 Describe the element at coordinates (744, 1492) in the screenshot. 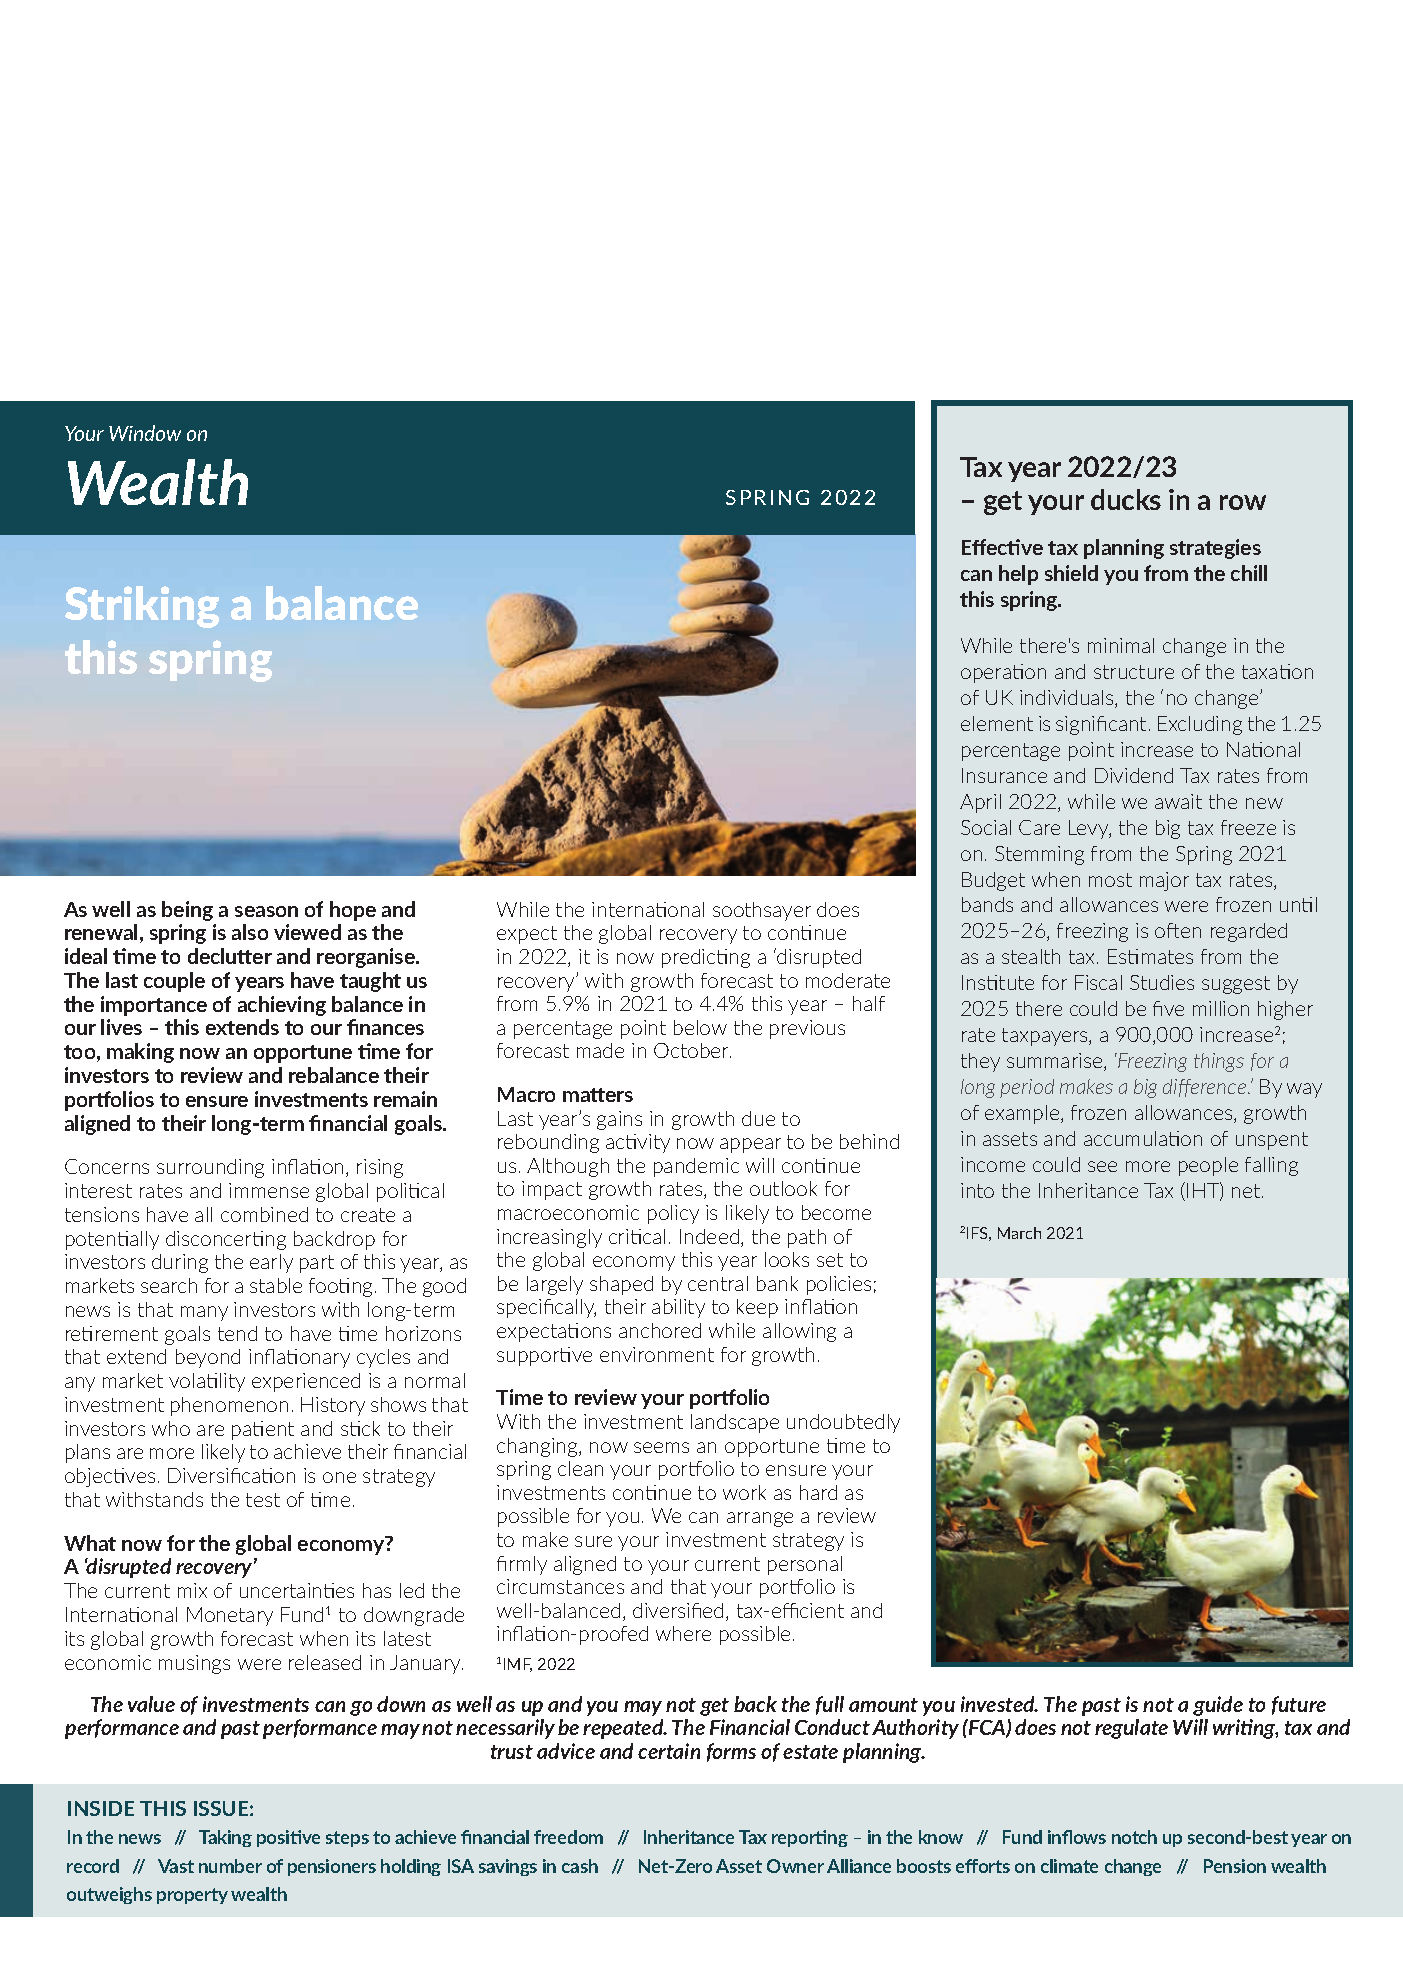

I see `work` at that location.
